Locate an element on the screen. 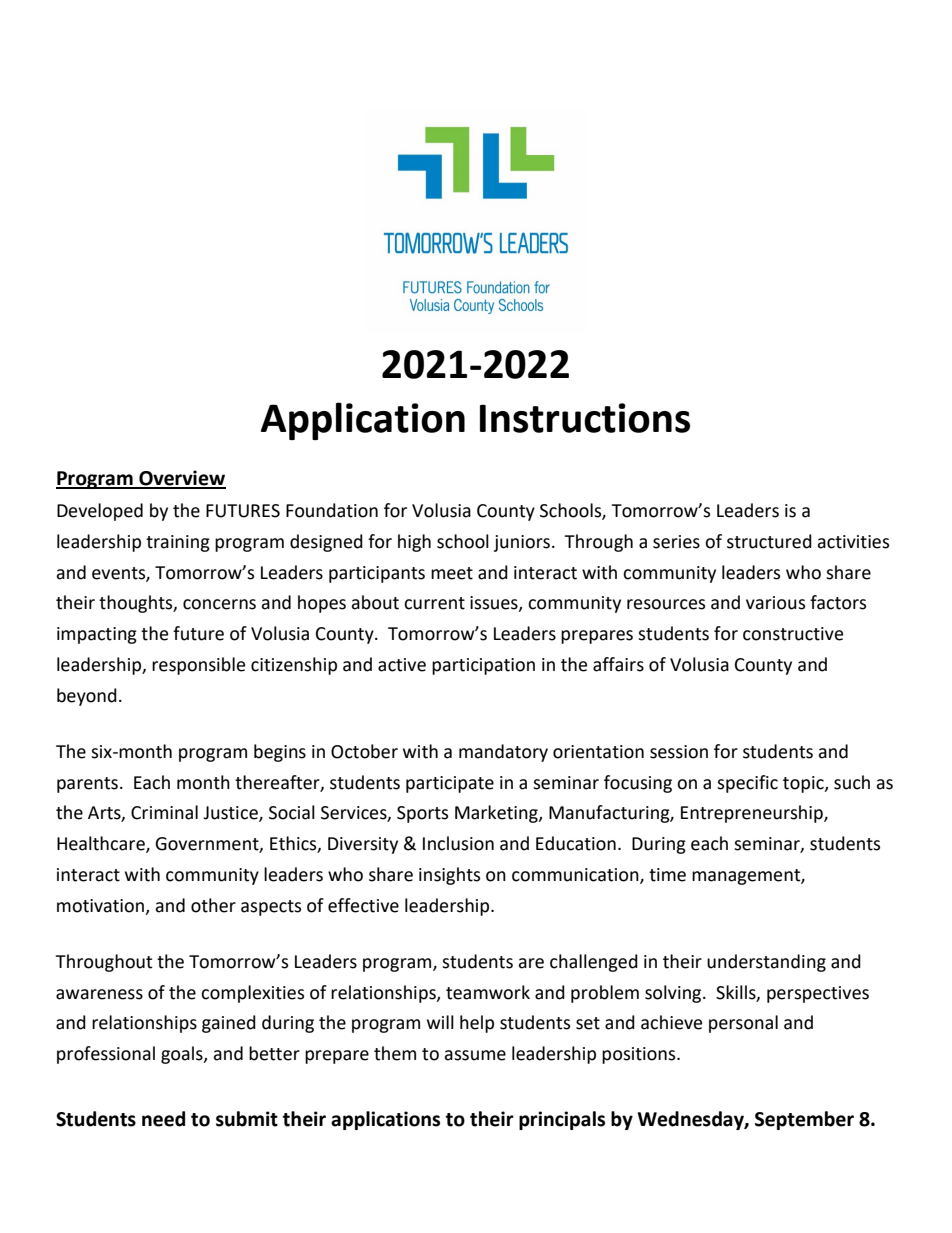 The height and width of the screenshot is (1233, 952). Overview is located at coordinates (181, 479).
